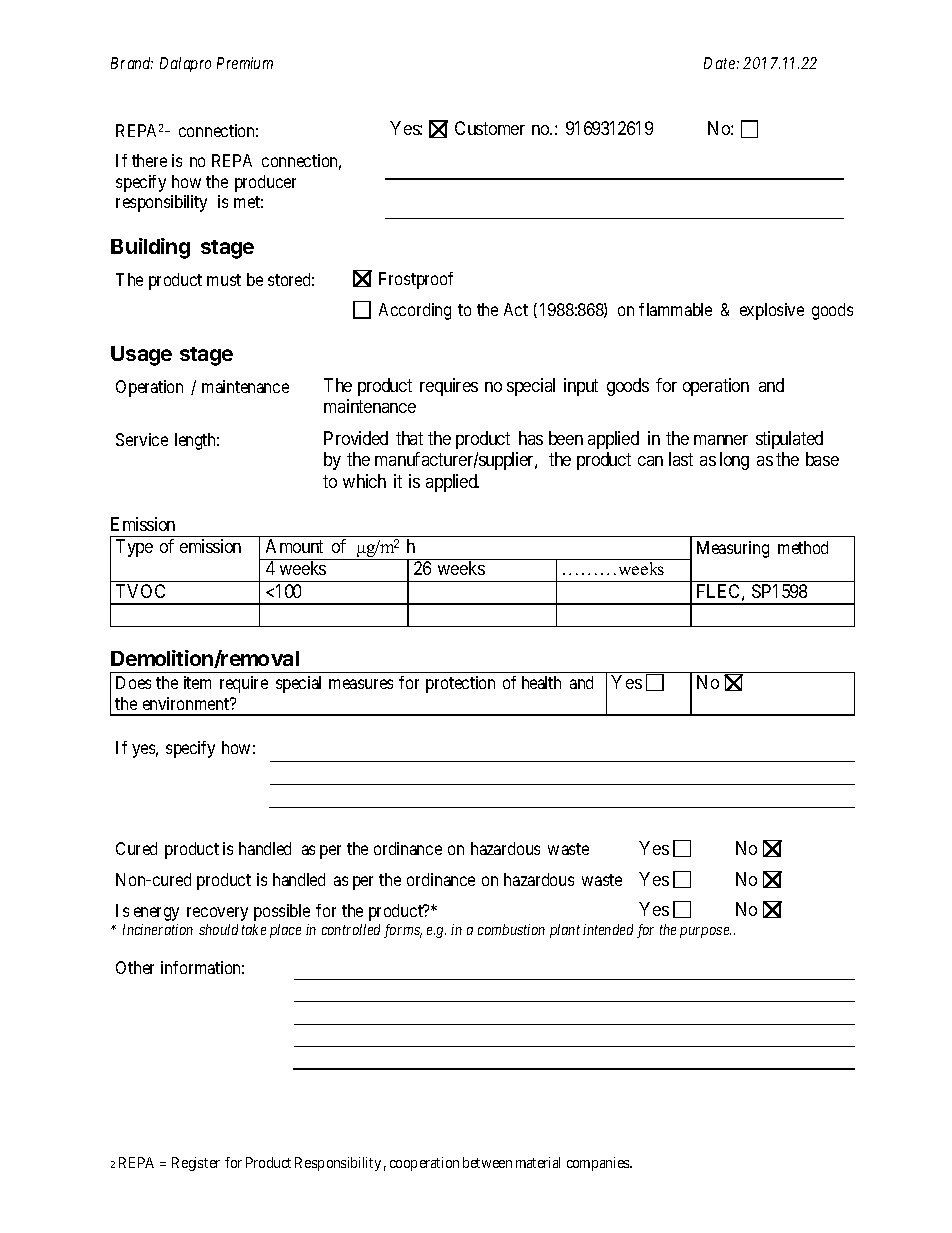 The image size is (952, 1233). Describe the element at coordinates (490, 128) in the image. I see `Customer` at that location.
